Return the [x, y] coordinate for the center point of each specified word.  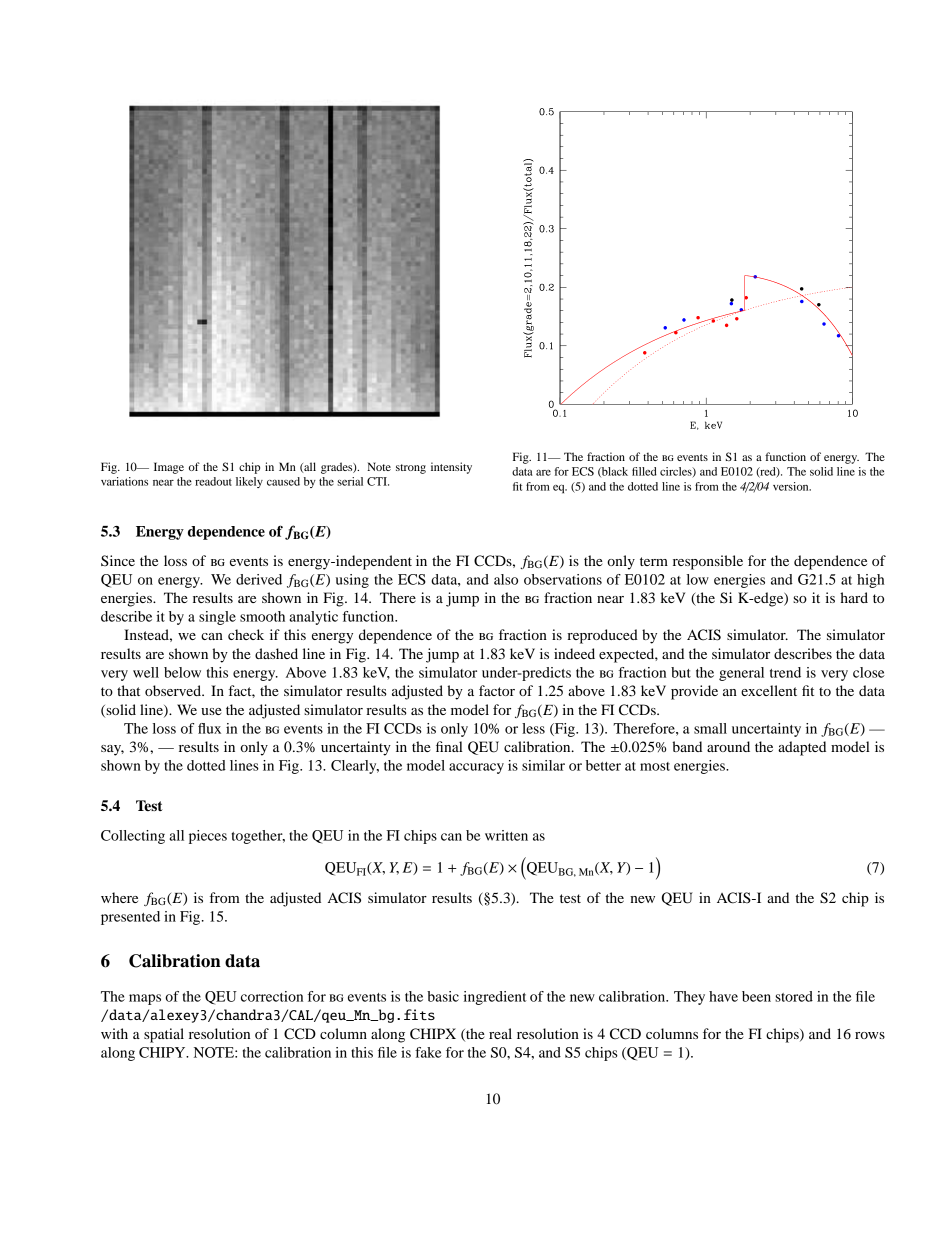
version [792, 486]
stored [794, 996]
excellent [769, 690]
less [533, 728]
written [506, 835]
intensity [451, 468]
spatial [164, 1035]
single [217, 618]
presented [130, 918]
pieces [208, 837]
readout [213, 481]
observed [174, 690]
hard [854, 597]
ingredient [494, 998]
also [506, 579]
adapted [802, 748]
